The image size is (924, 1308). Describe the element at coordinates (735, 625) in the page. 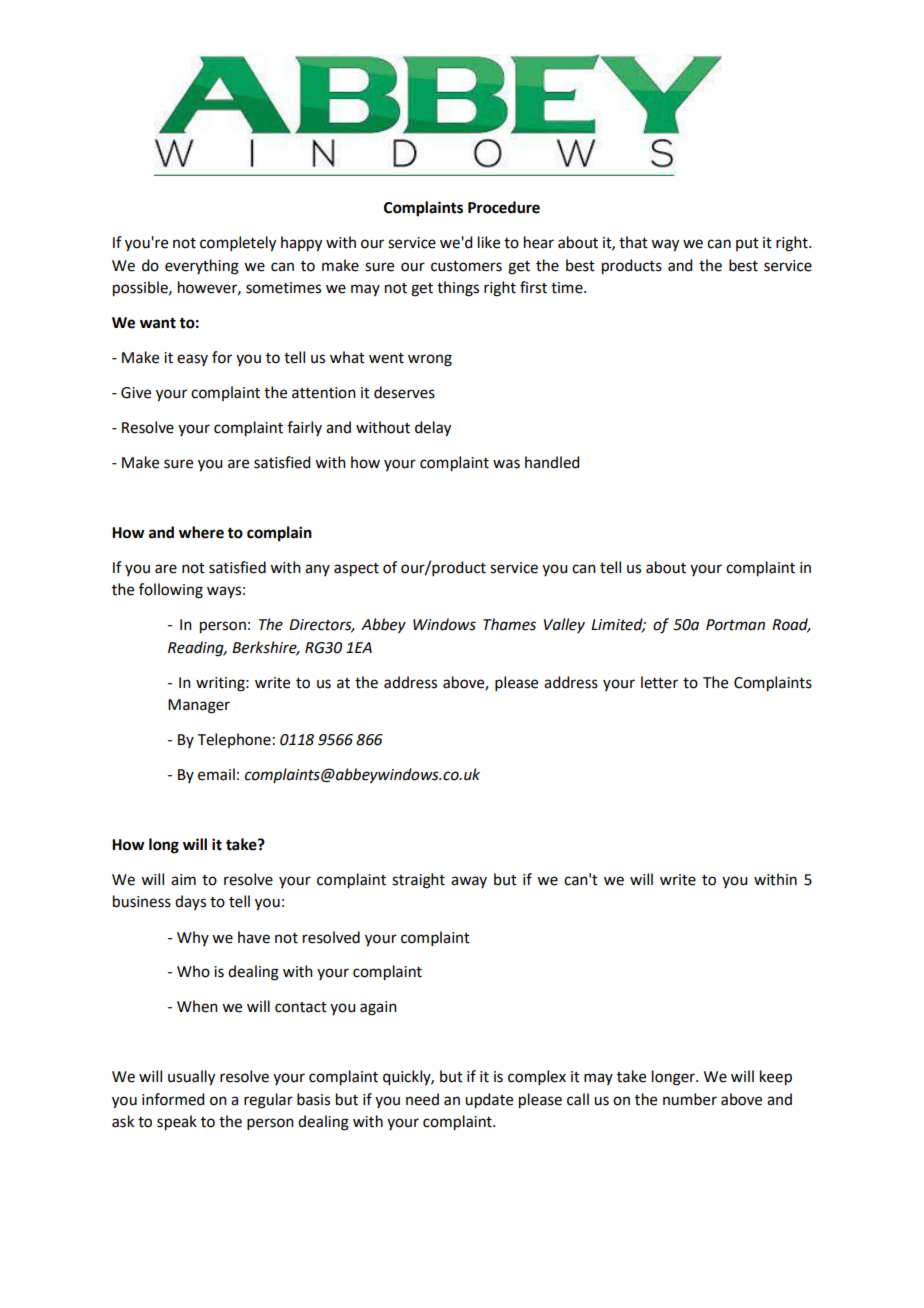

I see `Portman` at that location.
